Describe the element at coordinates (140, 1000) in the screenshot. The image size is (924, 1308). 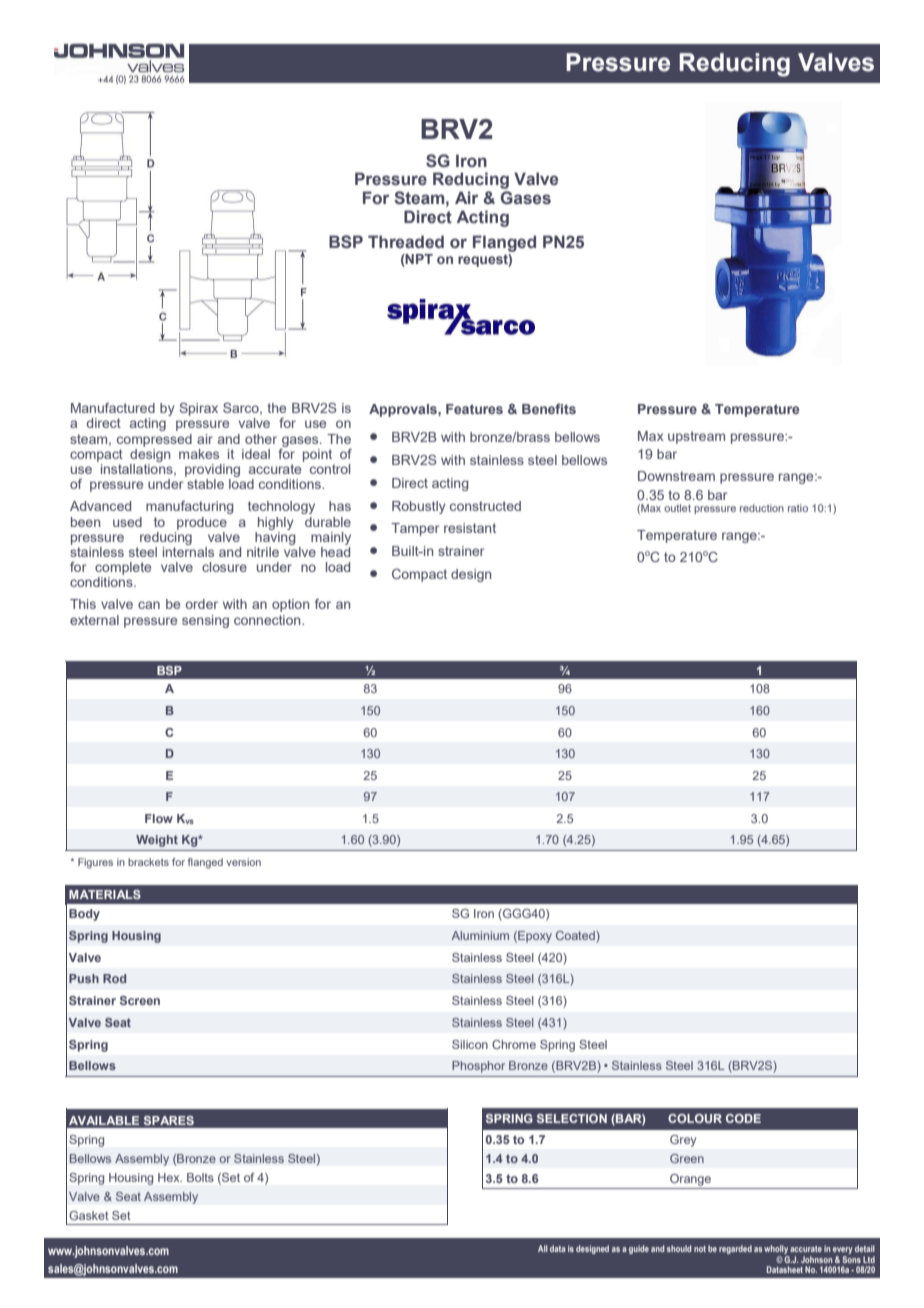
I see `Screen` at that location.
